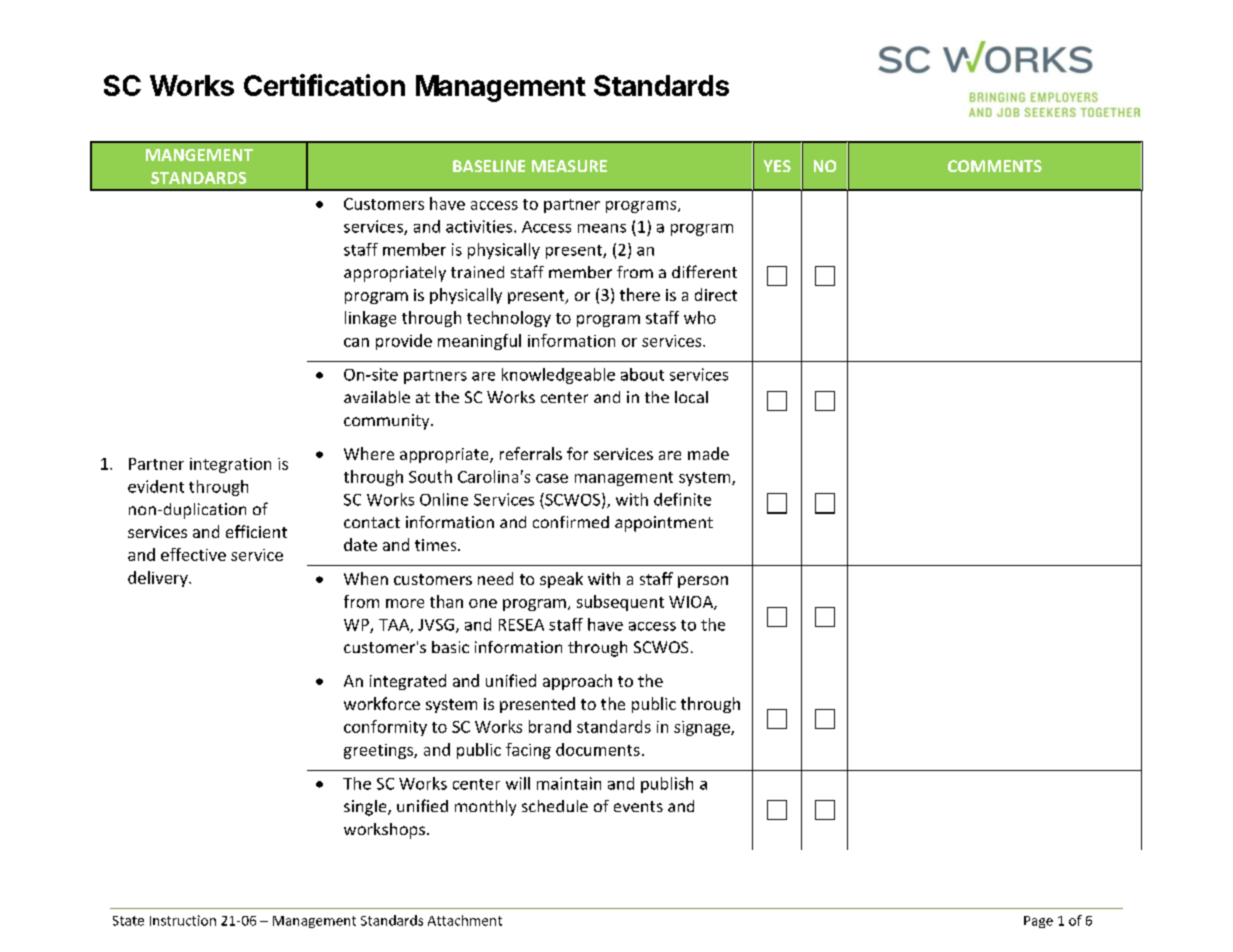 The width and height of the page is (1233, 952). I want to click on Certification, so click(324, 85).
